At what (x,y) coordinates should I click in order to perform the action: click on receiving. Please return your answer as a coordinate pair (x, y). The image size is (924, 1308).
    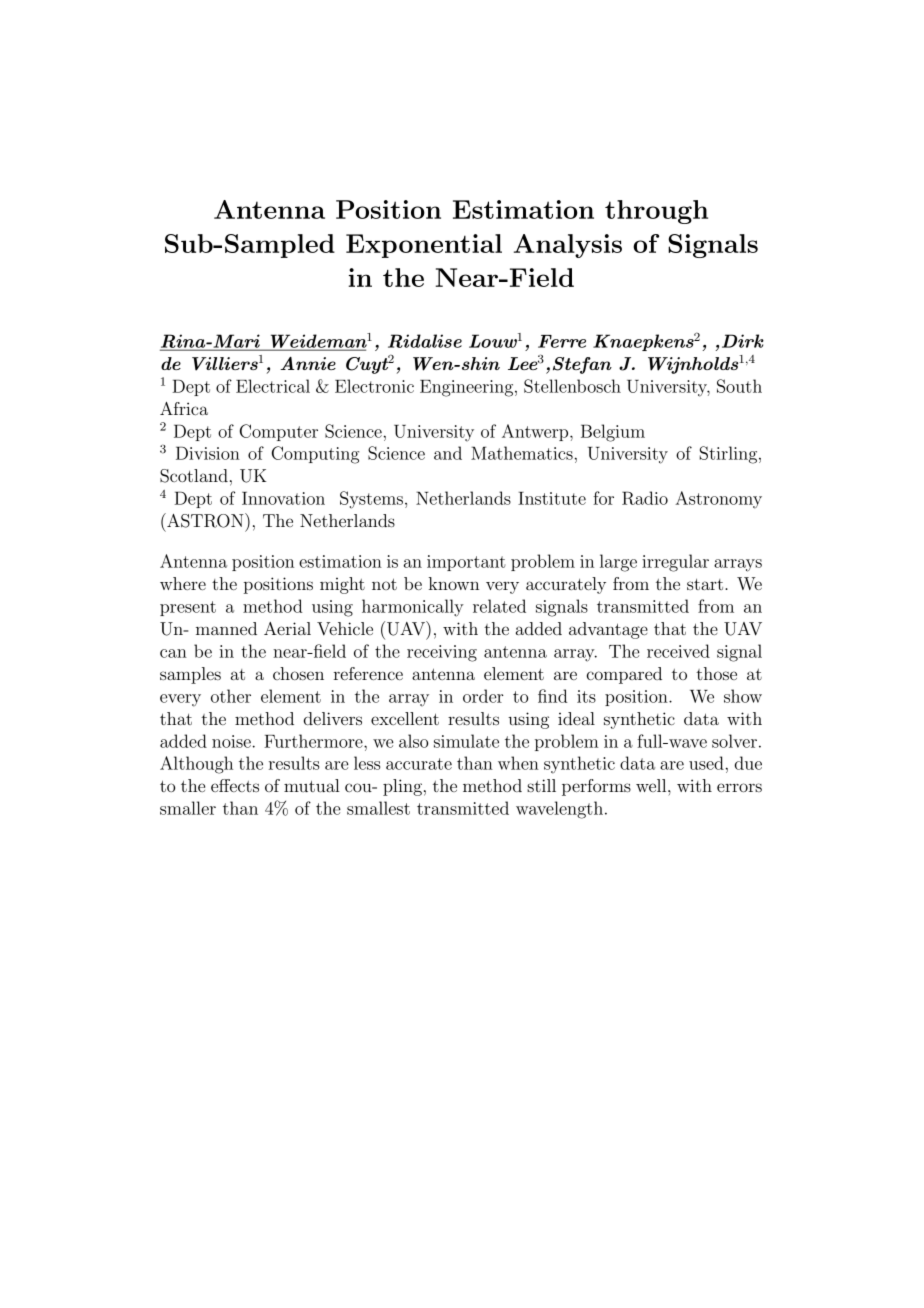
    Looking at the image, I should click on (442, 653).
